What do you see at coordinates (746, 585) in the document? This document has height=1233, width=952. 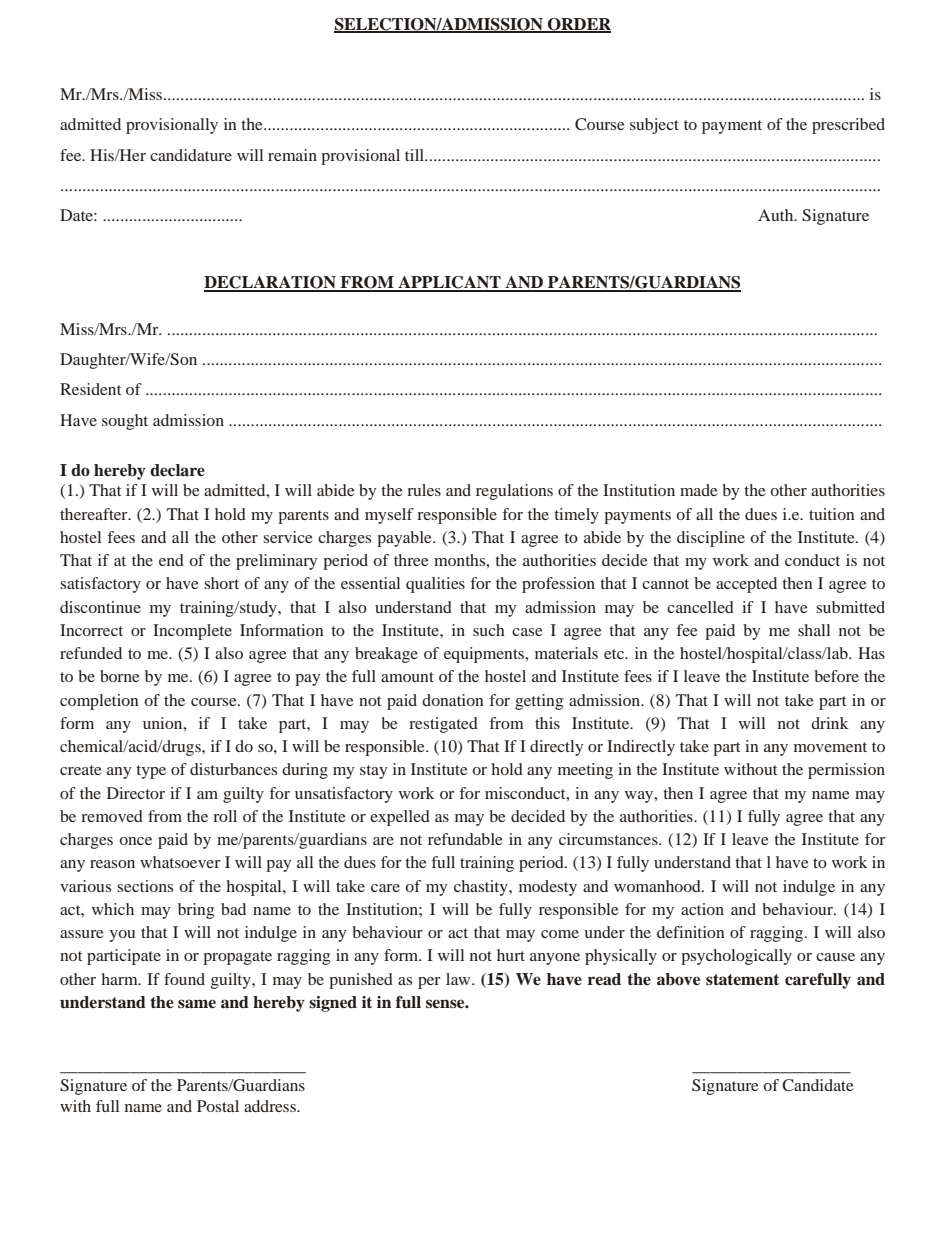 I see `accepted` at bounding box center [746, 585].
